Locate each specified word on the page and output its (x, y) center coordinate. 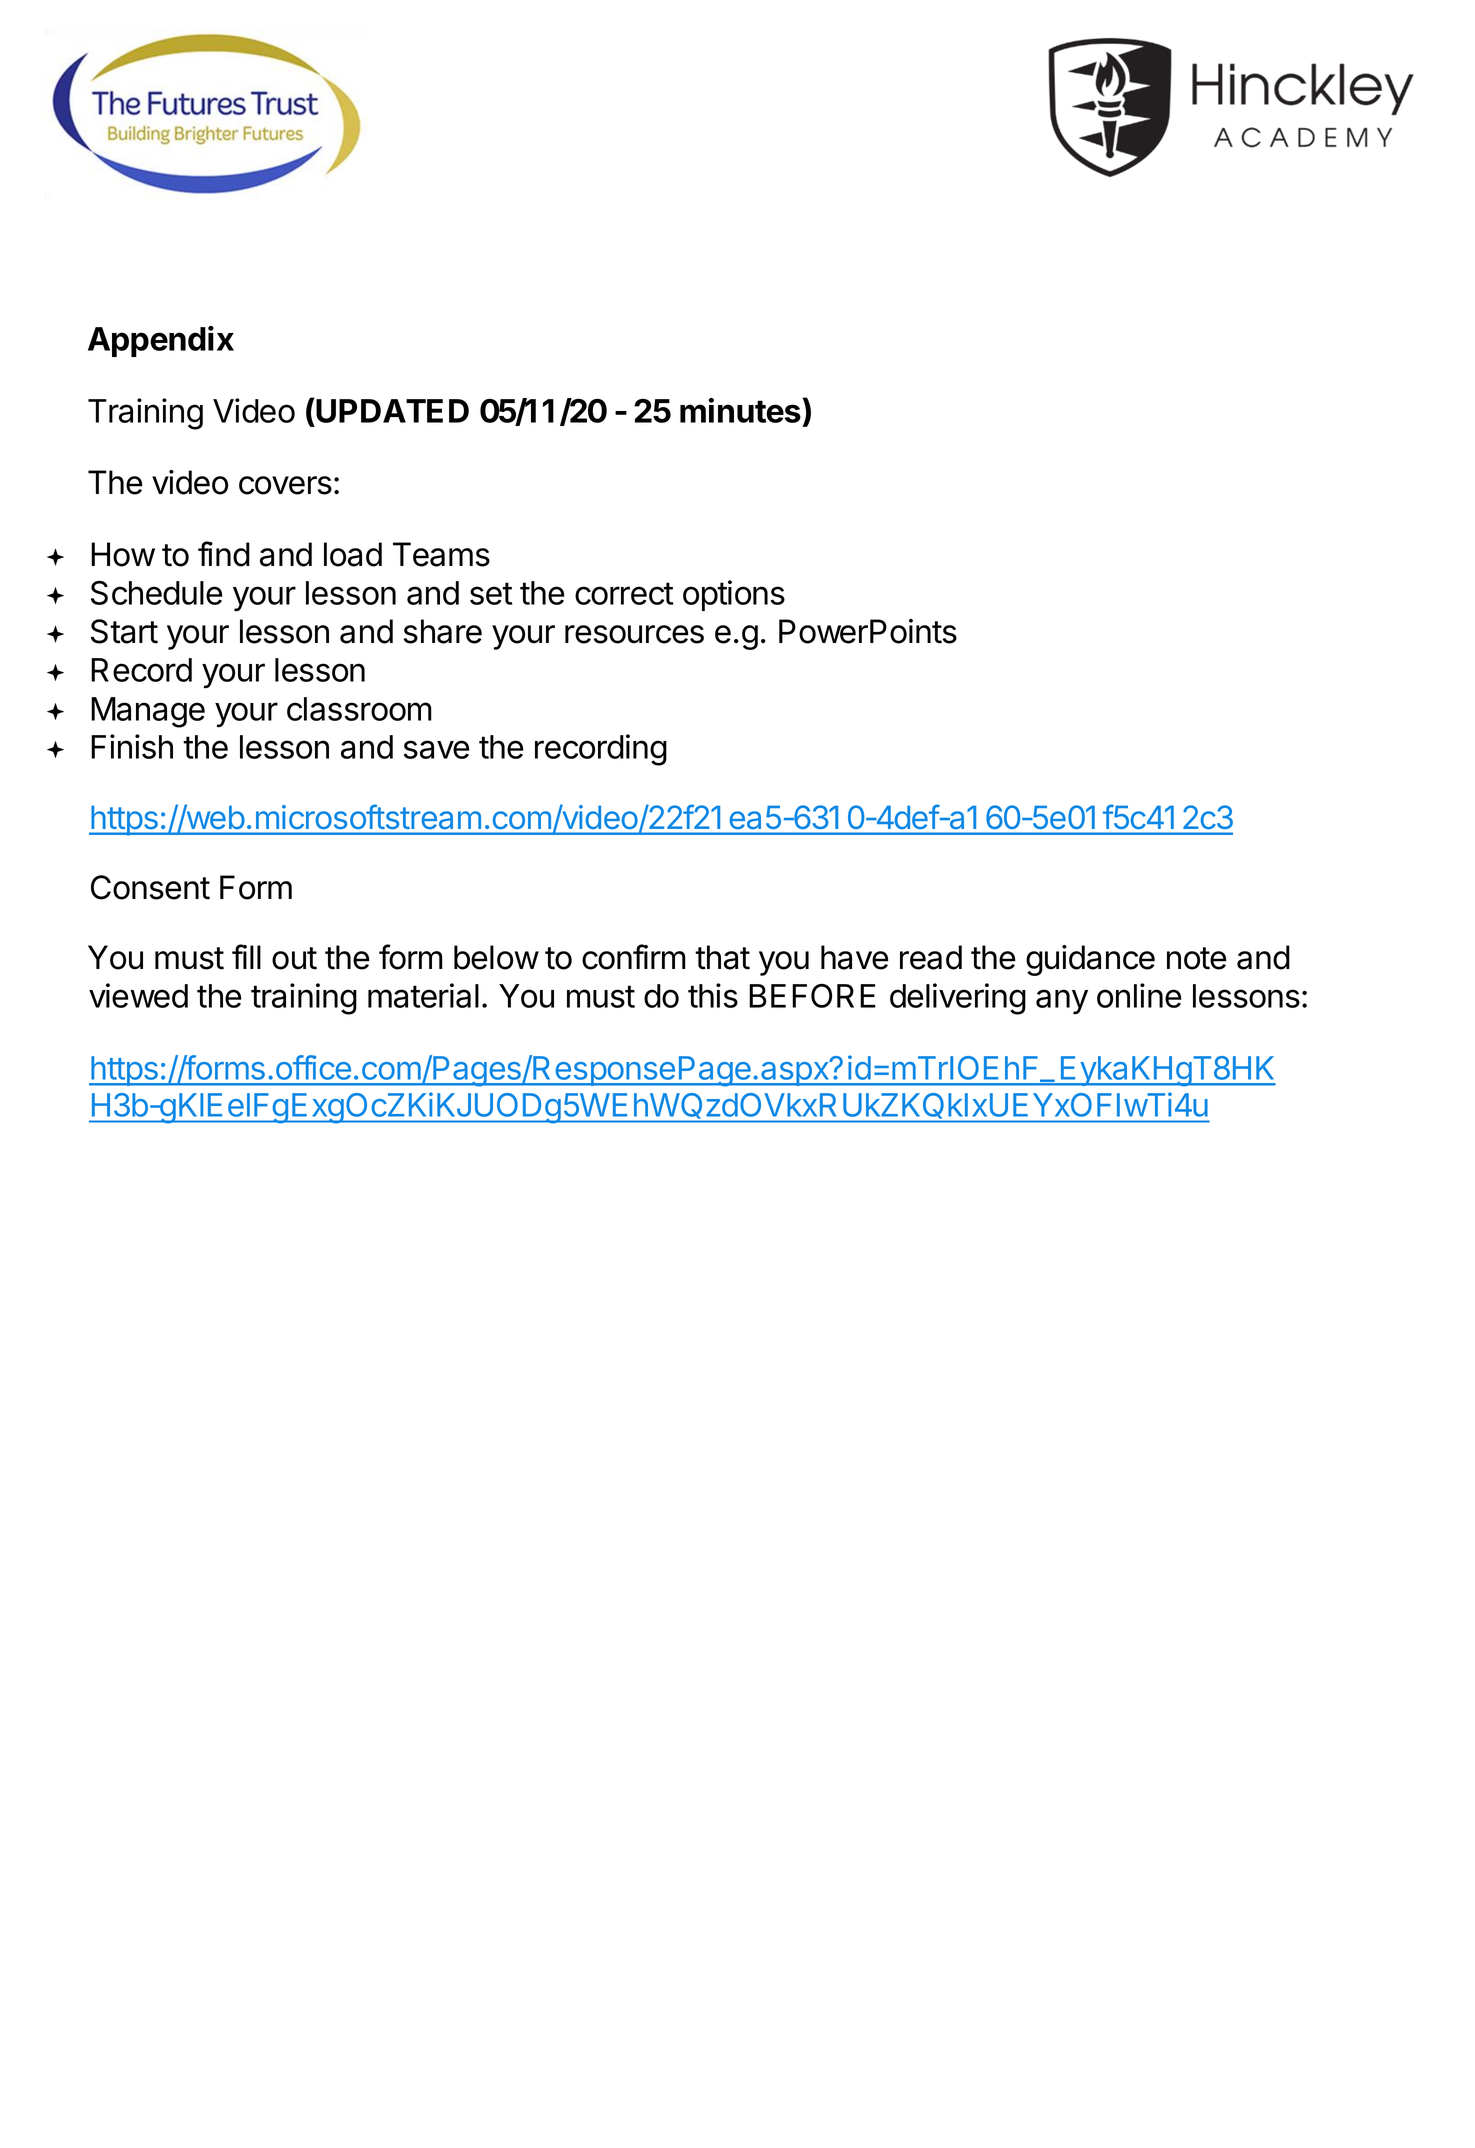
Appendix (161, 341)
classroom (359, 709)
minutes (741, 410)
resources (634, 634)
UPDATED (391, 410)
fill (246, 956)
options (734, 595)
